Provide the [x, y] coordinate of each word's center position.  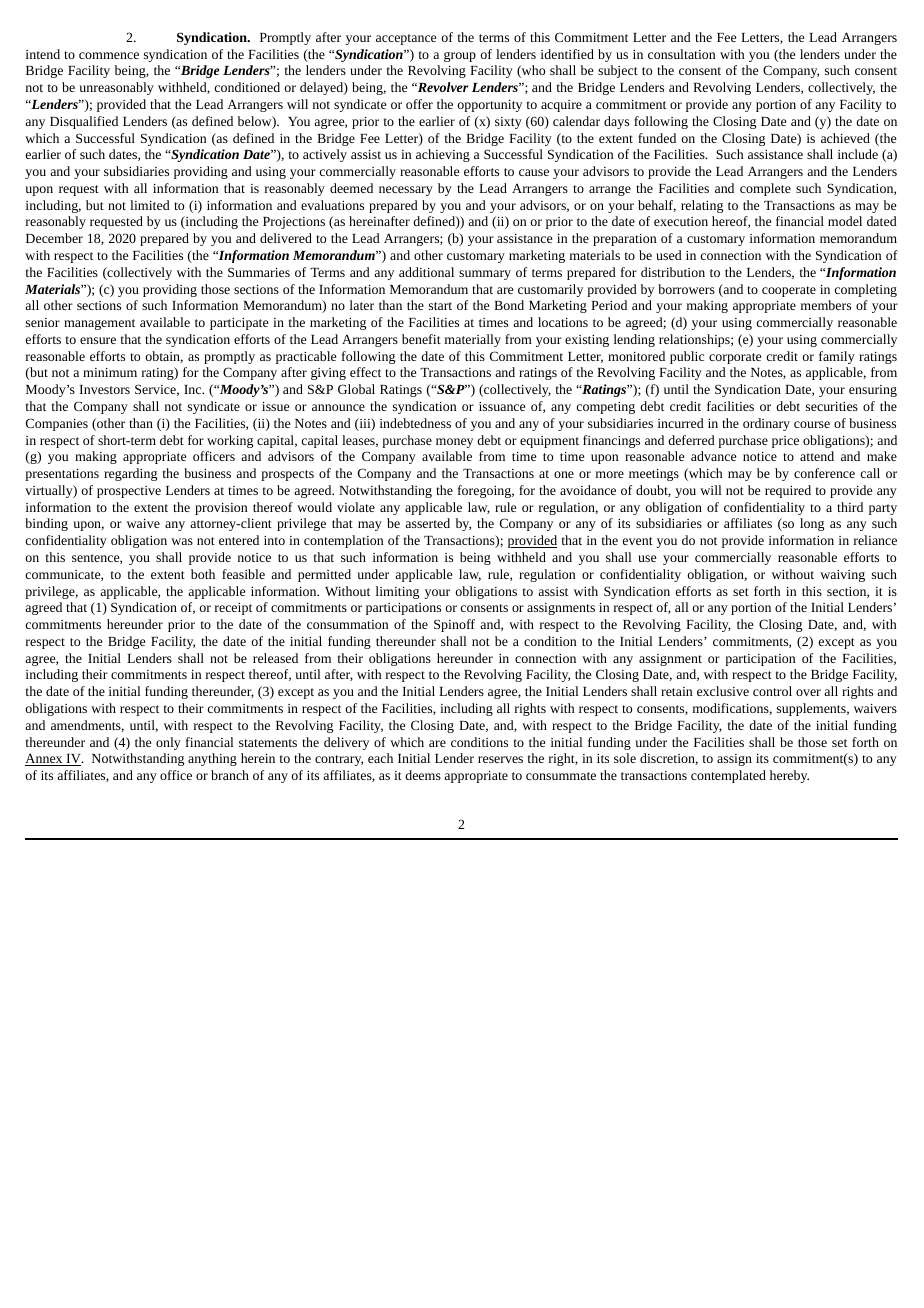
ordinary [766, 424]
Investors [104, 389]
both [203, 574]
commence [109, 55]
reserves [500, 759]
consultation [681, 54]
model [845, 221]
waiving [842, 576]
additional [426, 272]
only [168, 743]
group [460, 57]
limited [150, 205]
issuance [502, 406]
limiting [397, 592]
